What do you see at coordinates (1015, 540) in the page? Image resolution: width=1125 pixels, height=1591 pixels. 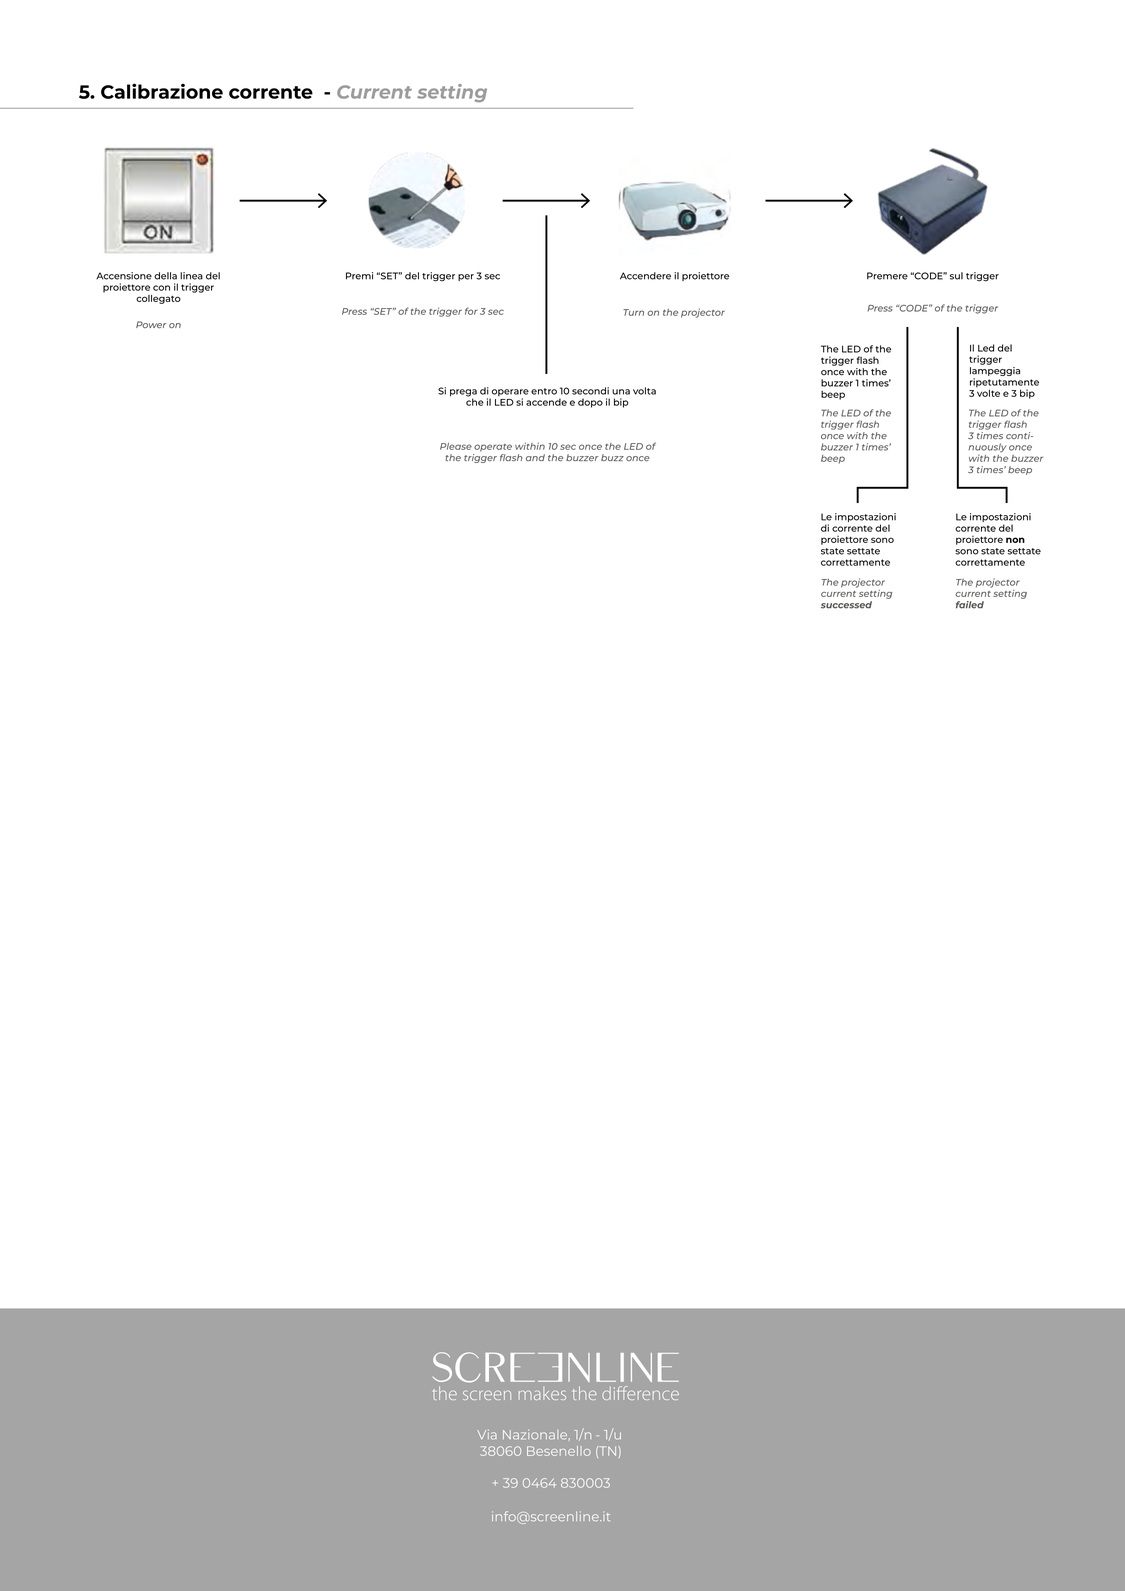 I see `non` at bounding box center [1015, 540].
